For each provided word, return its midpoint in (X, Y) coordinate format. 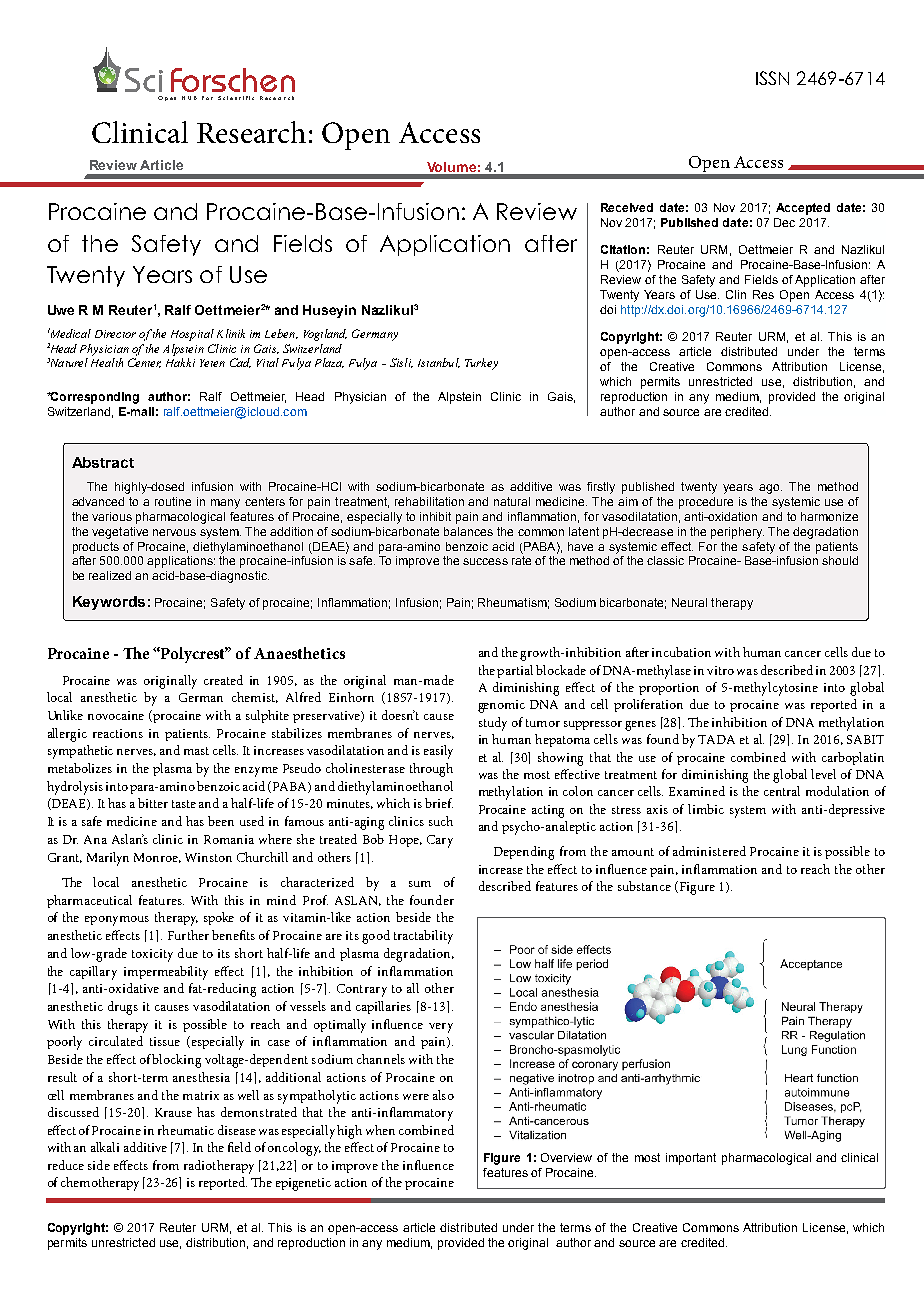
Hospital (192, 335)
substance (644, 886)
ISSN (772, 78)
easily (438, 752)
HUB (189, 98)
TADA (716, 739)
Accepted (803, 209)
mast (196, 751)
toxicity (152, 955)
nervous (174, 532)
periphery (737, 533)
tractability (423, 937)
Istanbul (439, 363)
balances (468, 531)
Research (251, 132)
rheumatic (186, 1130)
